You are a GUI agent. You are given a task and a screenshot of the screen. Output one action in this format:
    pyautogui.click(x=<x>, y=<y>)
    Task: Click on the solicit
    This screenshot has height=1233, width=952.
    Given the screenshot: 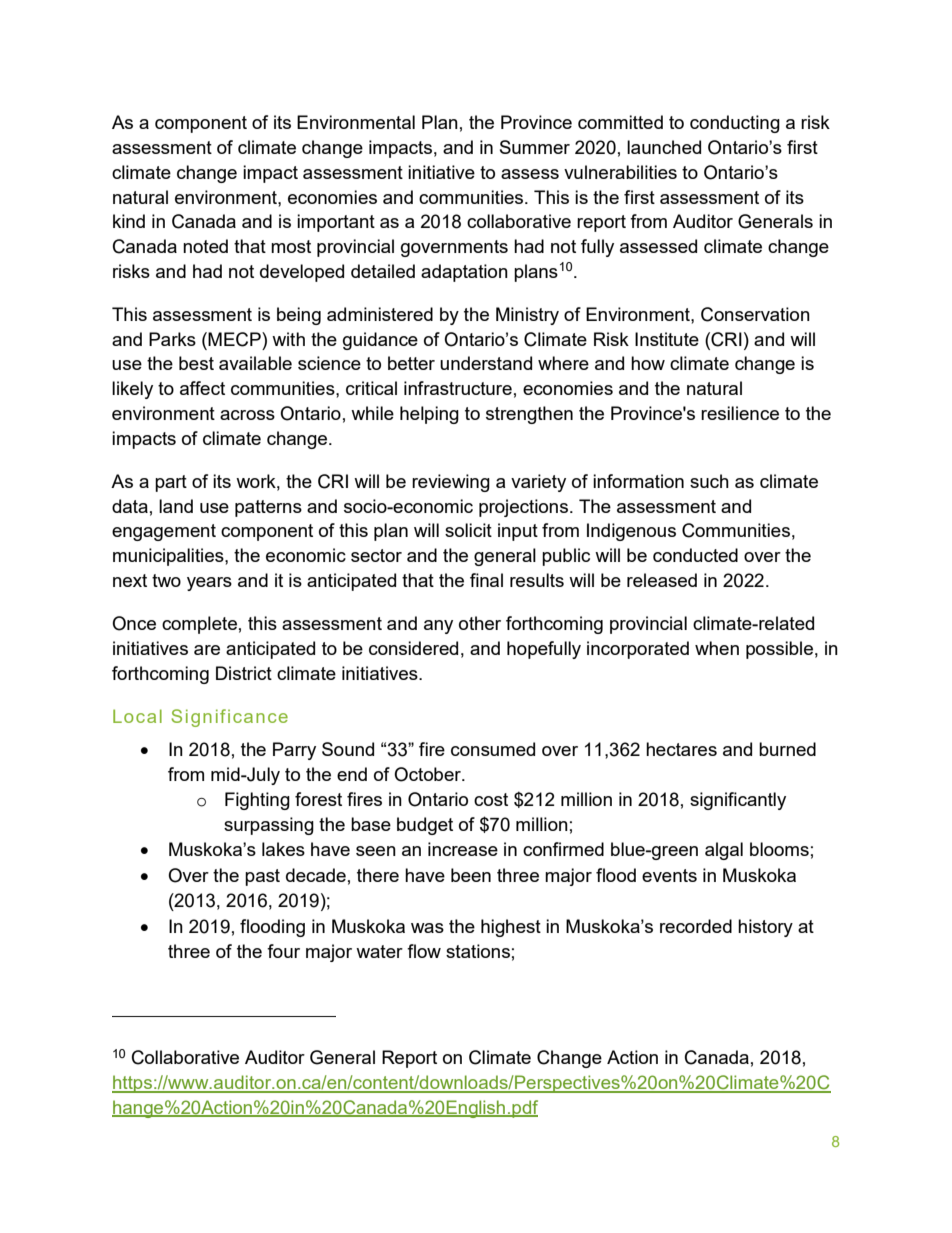 What is the action you would take?
    pyautogui.click(x=468, y=530)
